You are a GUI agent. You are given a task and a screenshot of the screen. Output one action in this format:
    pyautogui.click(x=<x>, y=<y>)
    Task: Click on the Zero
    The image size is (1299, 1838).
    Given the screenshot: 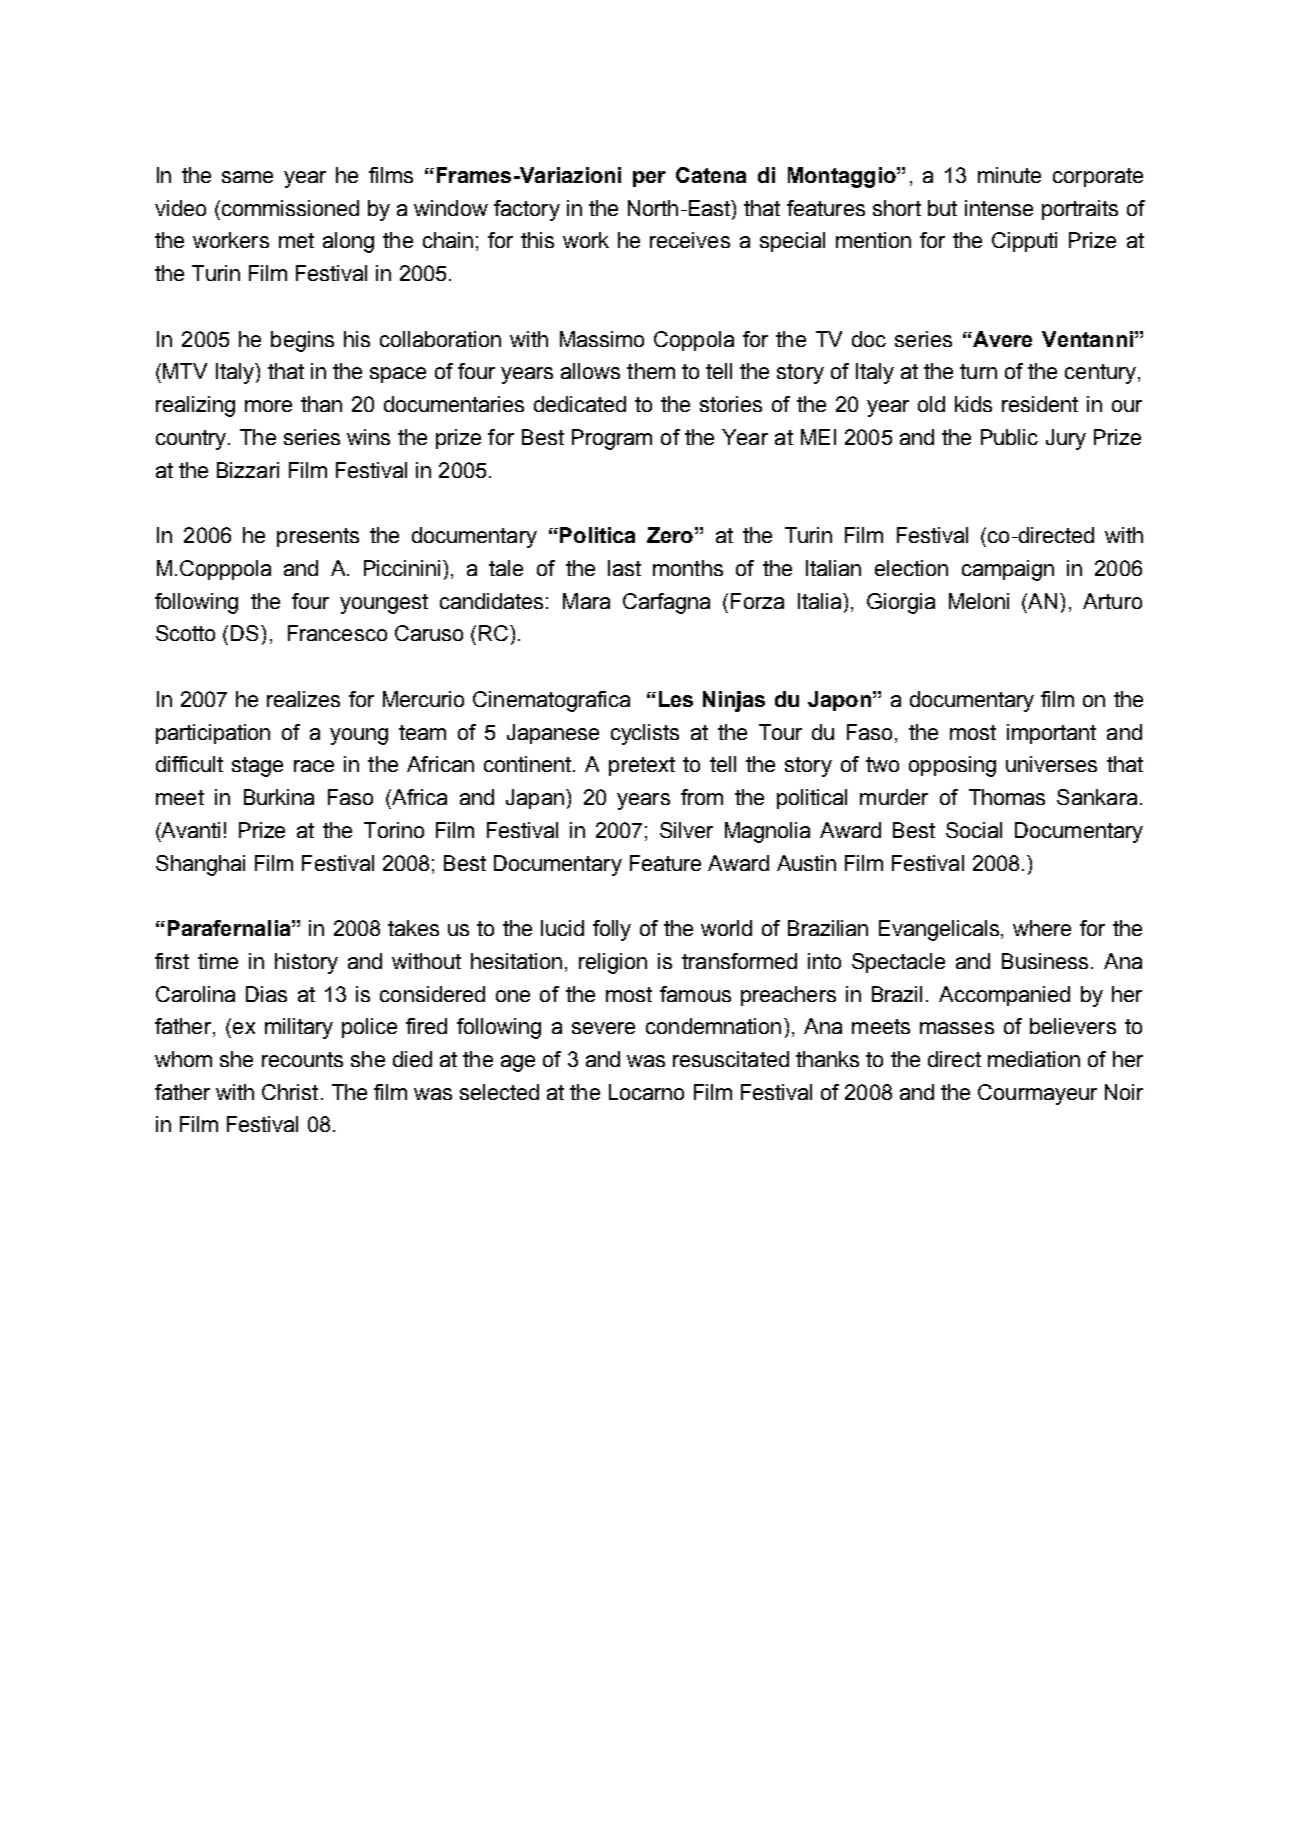 What is the action you would take?
    pyautogui.click(x=670, y=535)
